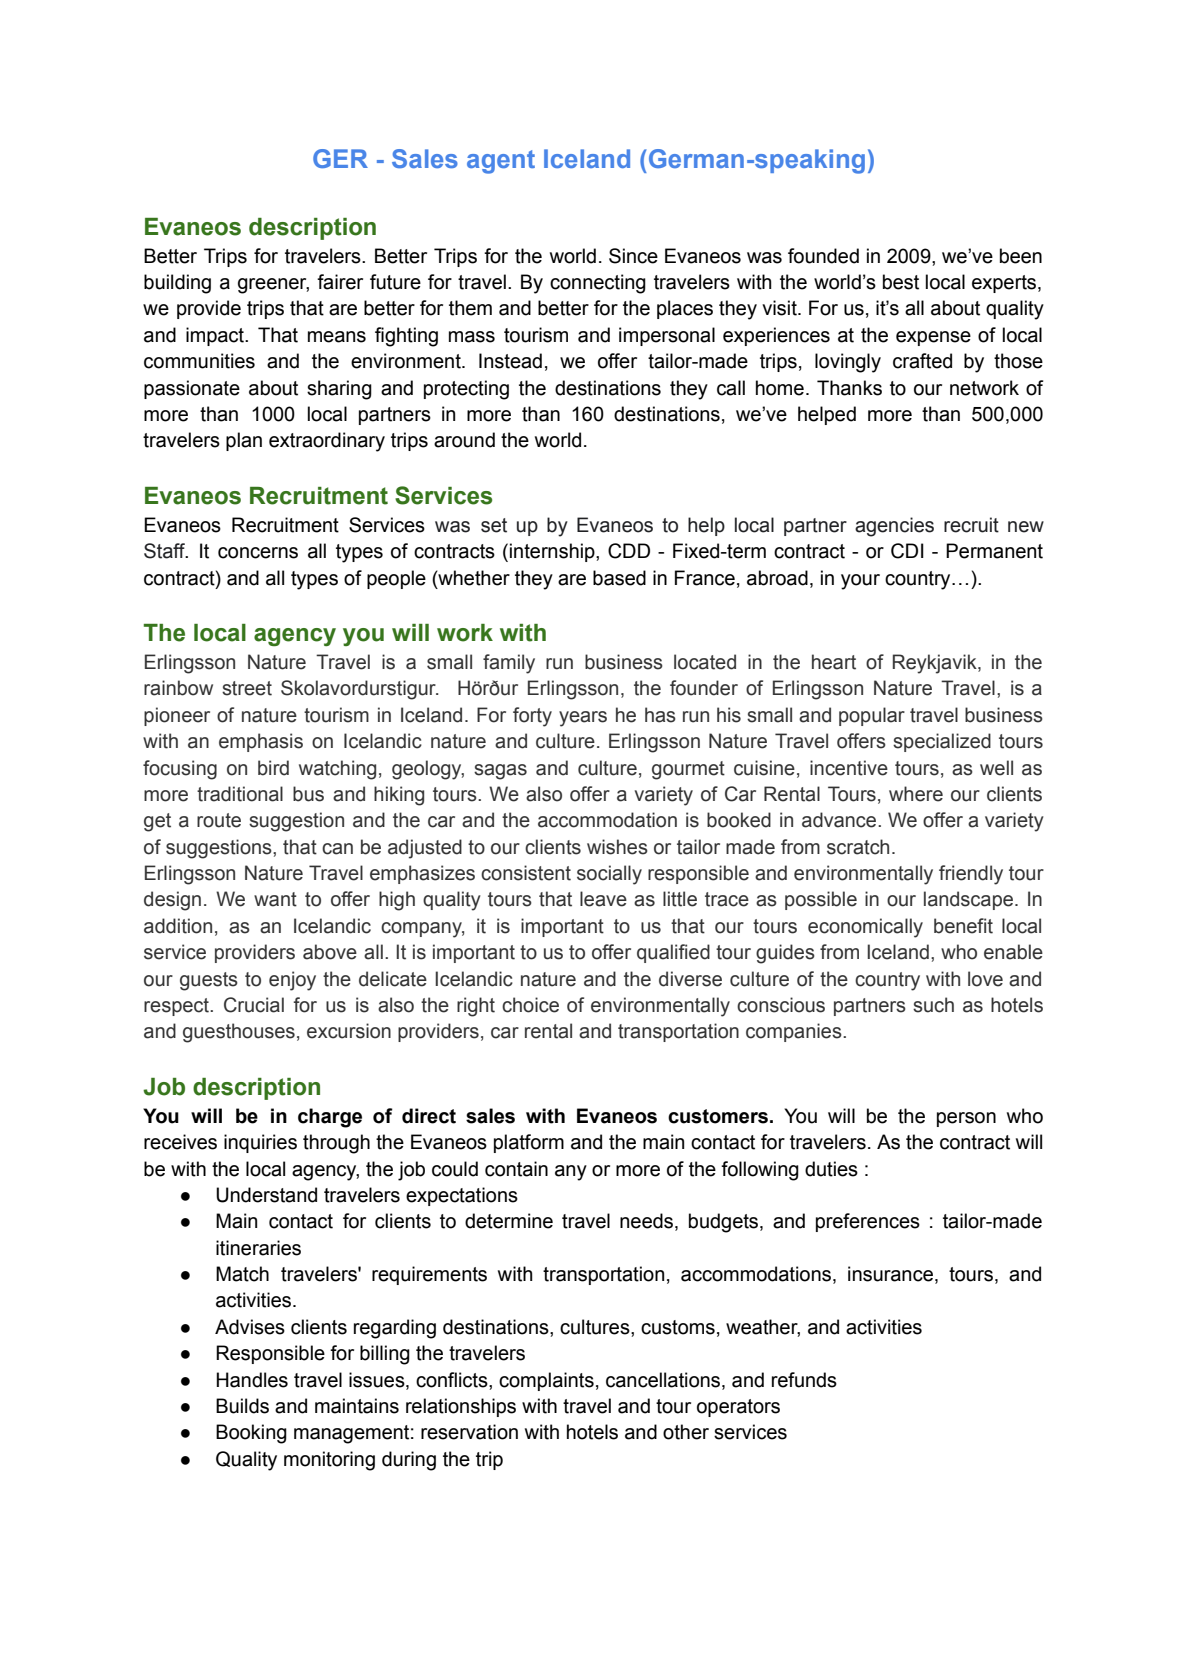  I want to click on complaints, so click(546, 1381).
